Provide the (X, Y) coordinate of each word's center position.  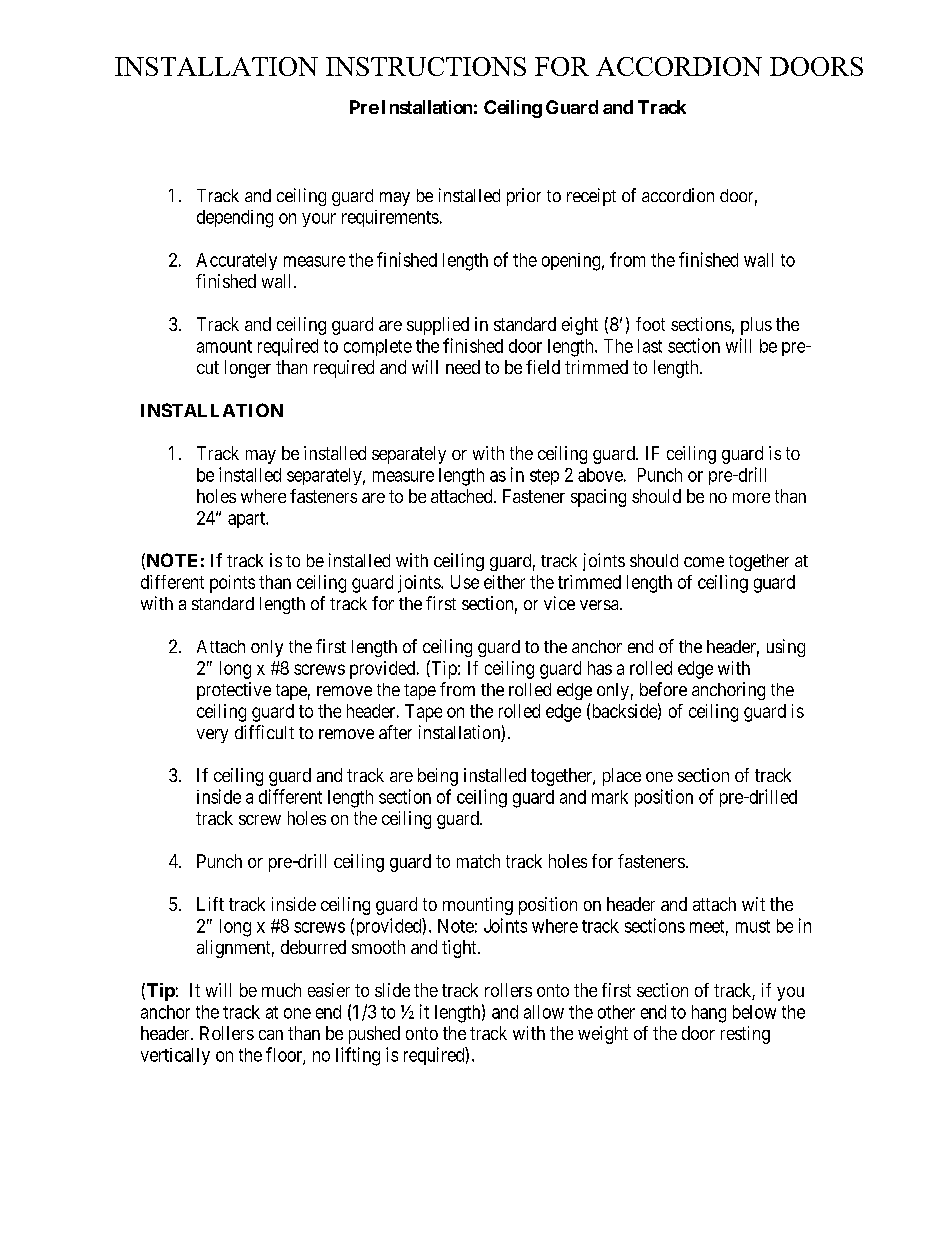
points (232, 584)
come (704, 562)
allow (544, 1012)
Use (465, 582)
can (271, 1035)
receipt (591, 197)
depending (235, 219)
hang (709, 1014)
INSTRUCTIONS (426, 66)
